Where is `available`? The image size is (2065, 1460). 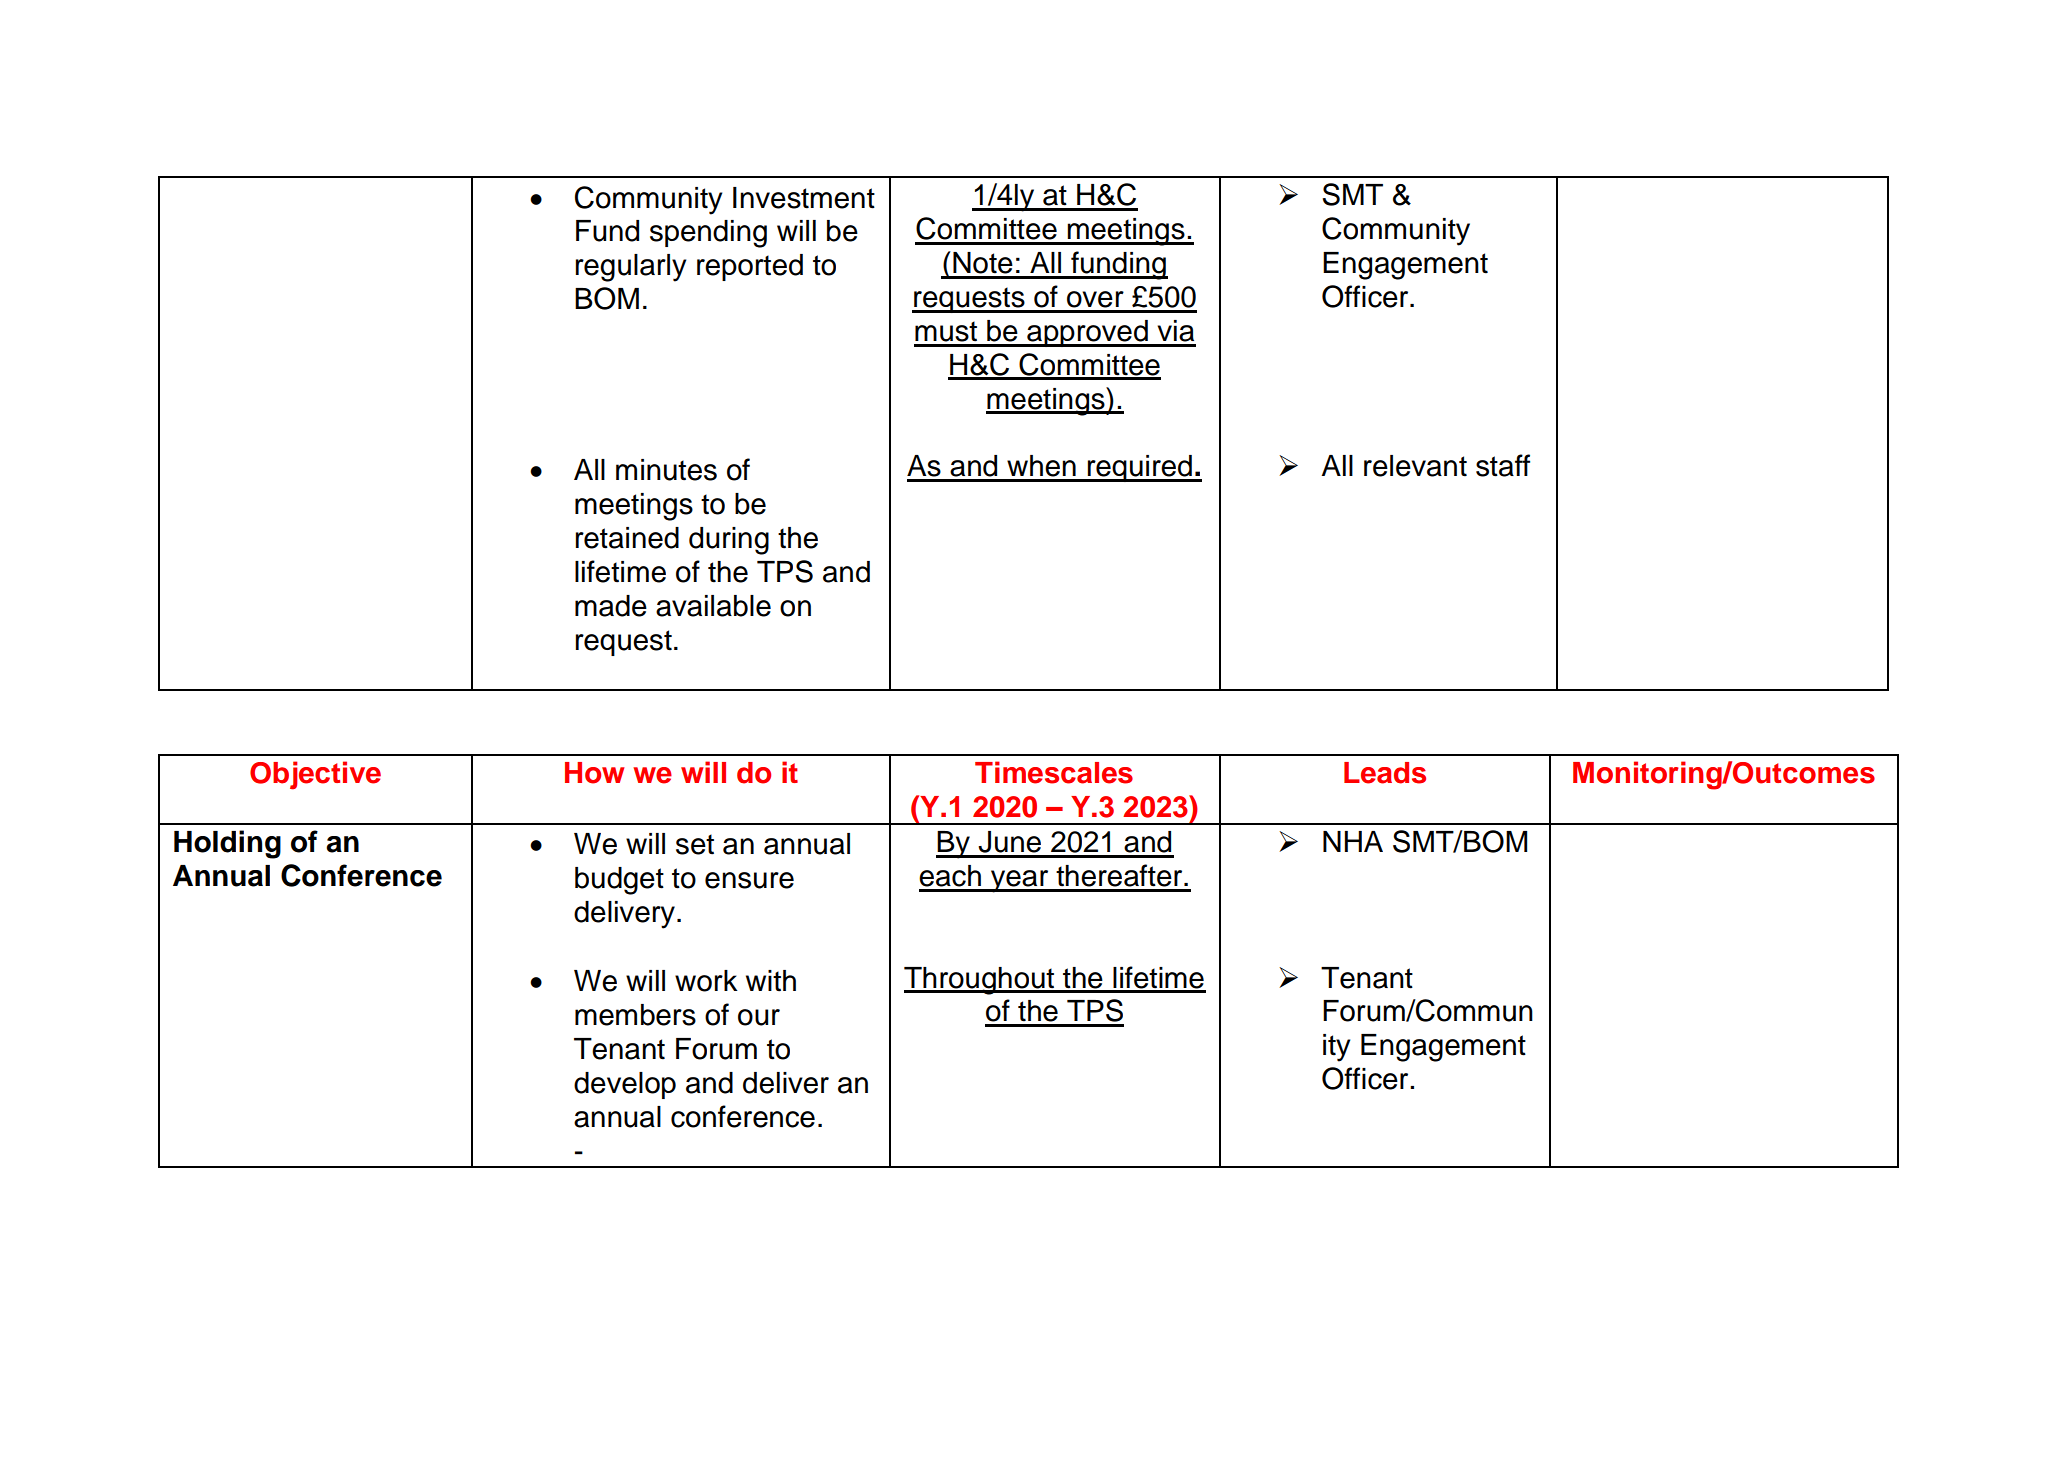 available is located at coordinates (713, 606).
